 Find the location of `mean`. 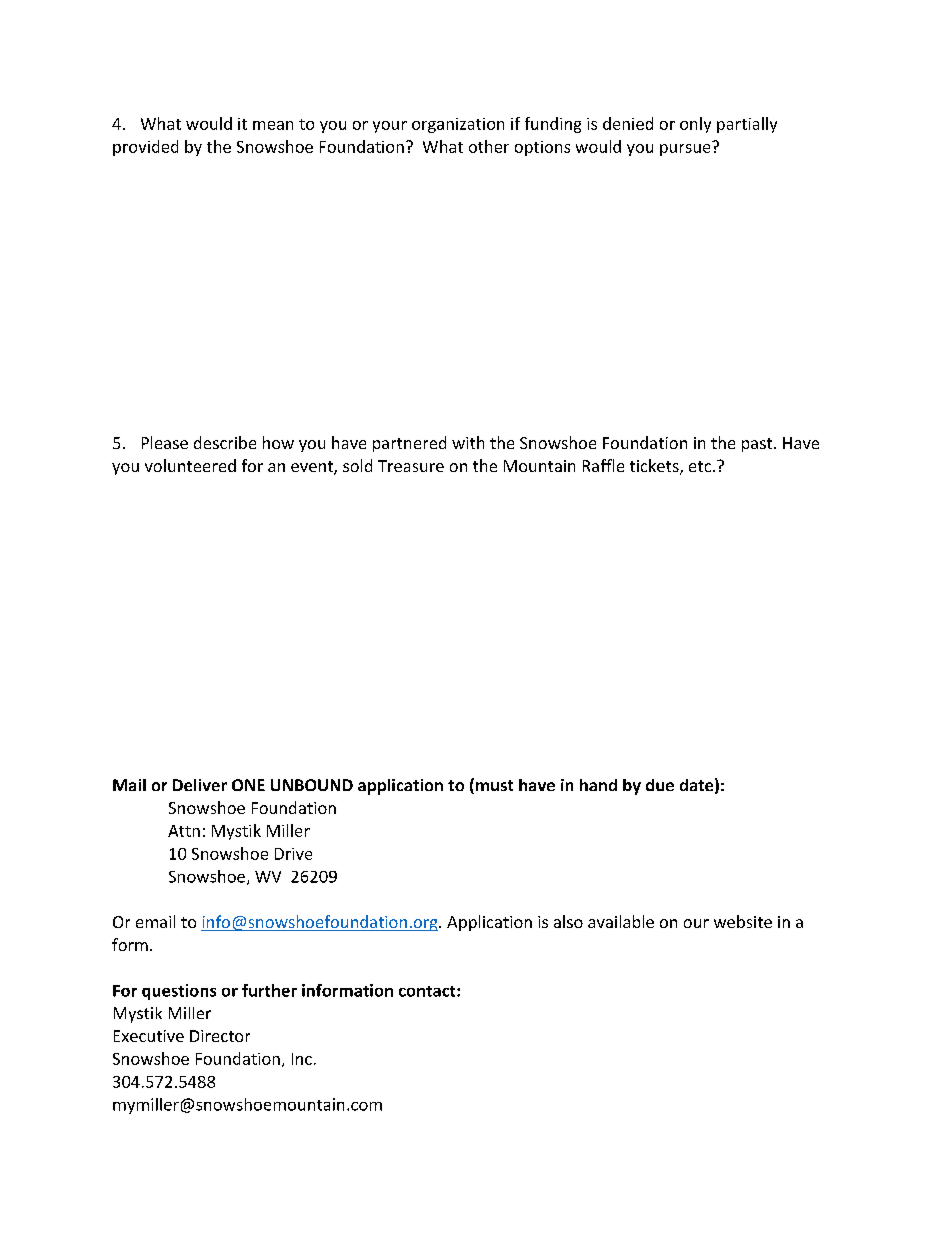

mean is located at coordinates (273, 125).
